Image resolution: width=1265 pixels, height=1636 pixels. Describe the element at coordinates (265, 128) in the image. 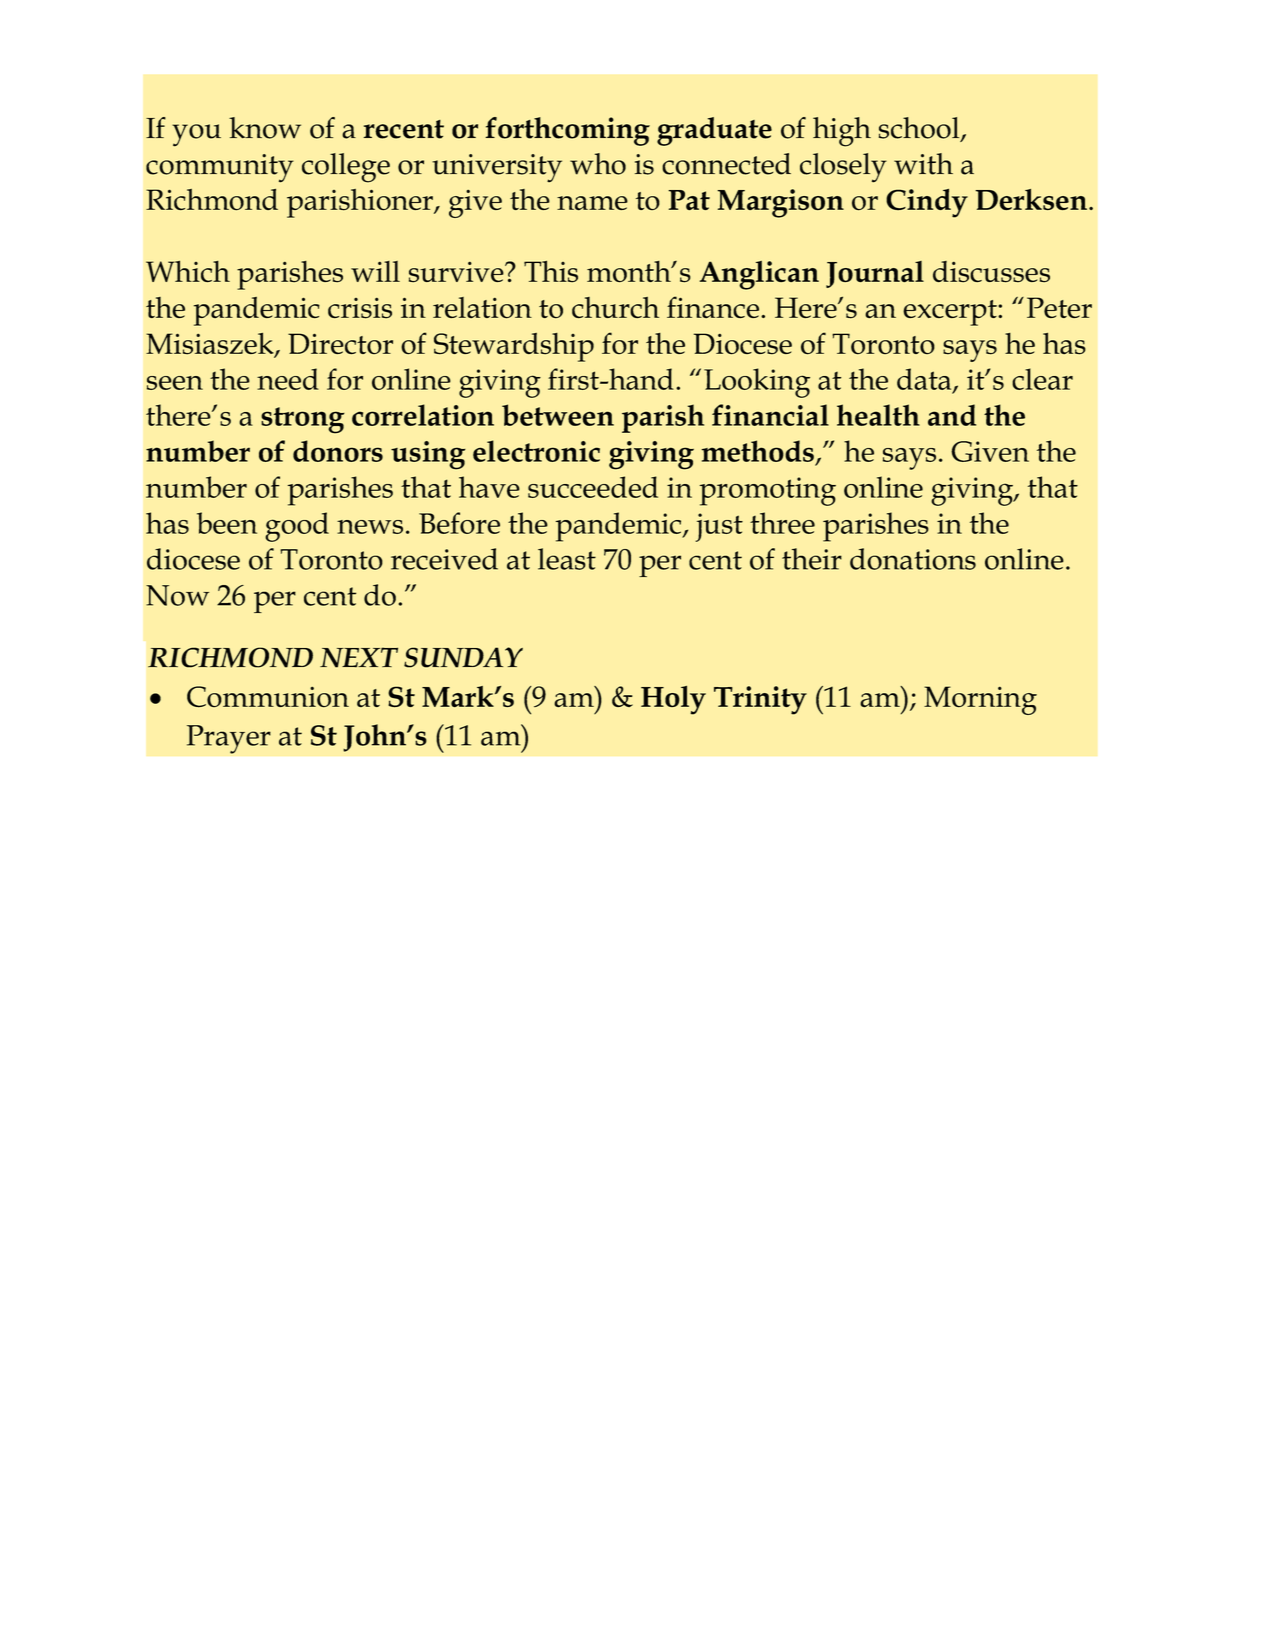

I see `know` at that location.
